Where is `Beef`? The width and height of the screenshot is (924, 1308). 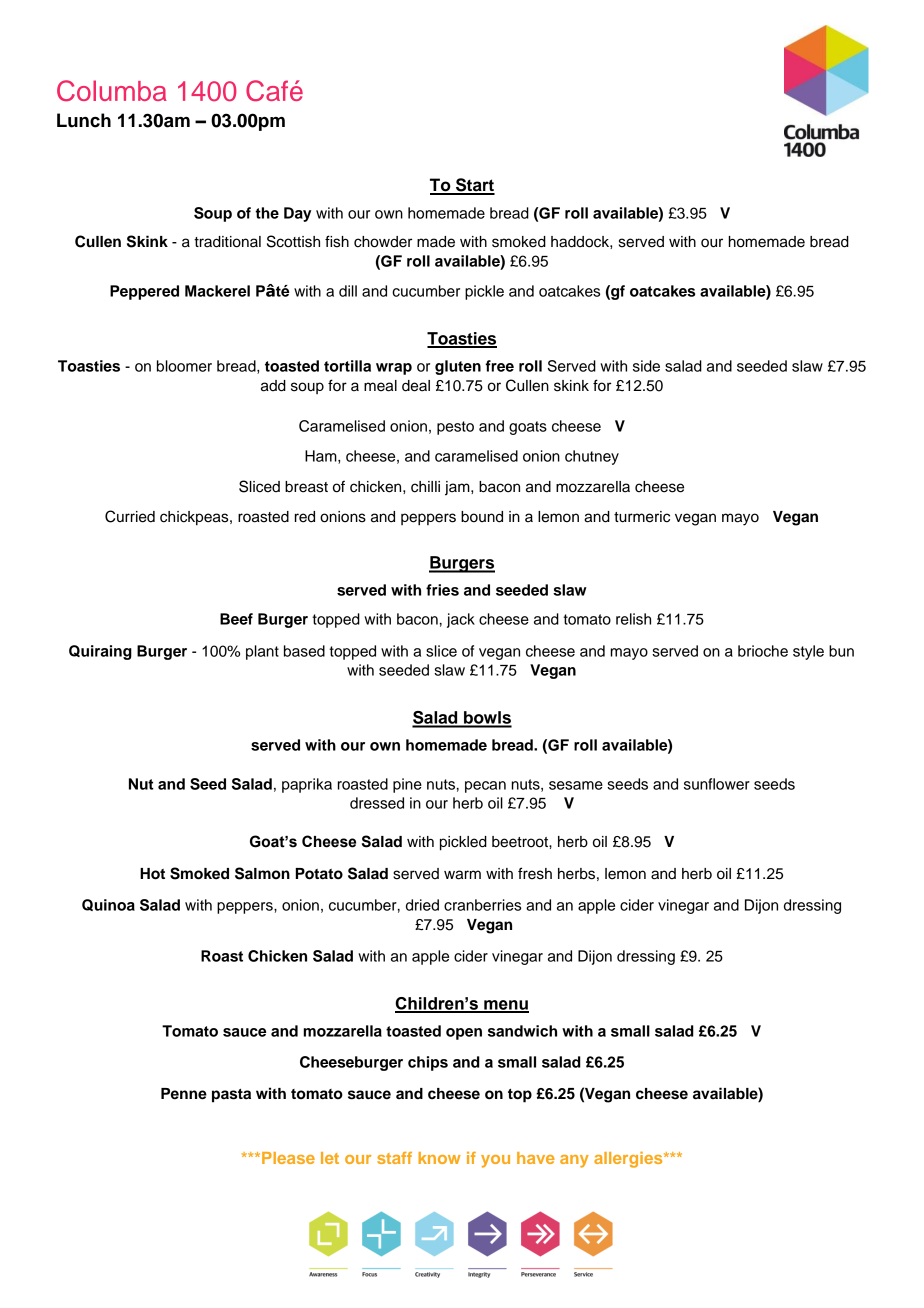
Beef is located at coordinates (236, 619).
